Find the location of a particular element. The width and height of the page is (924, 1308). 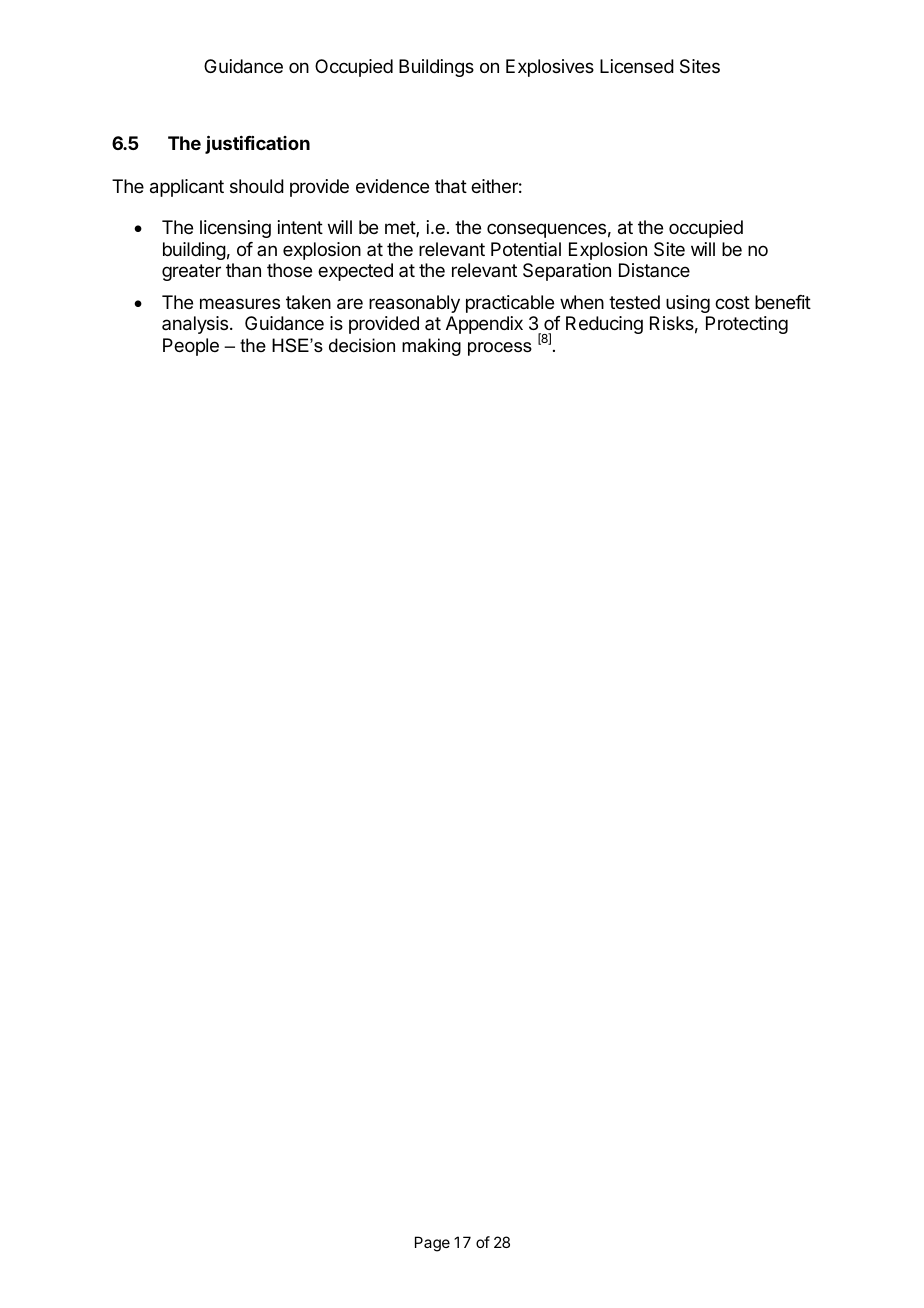

Explosives is located at coordinates (550, 68).
